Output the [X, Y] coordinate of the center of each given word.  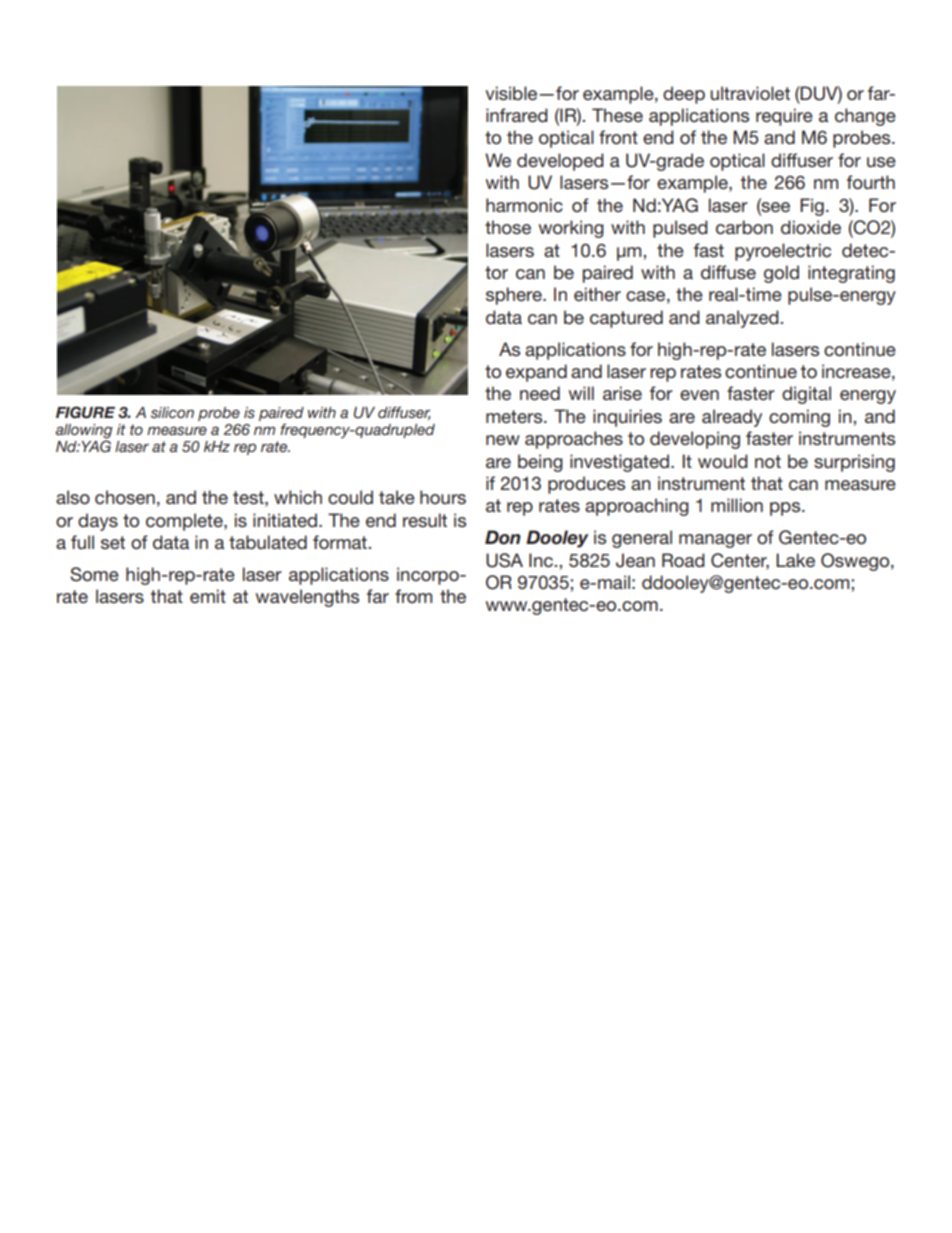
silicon [172, 412]
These [617, 115]
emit [208, 596]
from [413, 596]
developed [560, 162]
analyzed [743, 319]
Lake [795, 560]
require [784, 117]
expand [536, 373]
